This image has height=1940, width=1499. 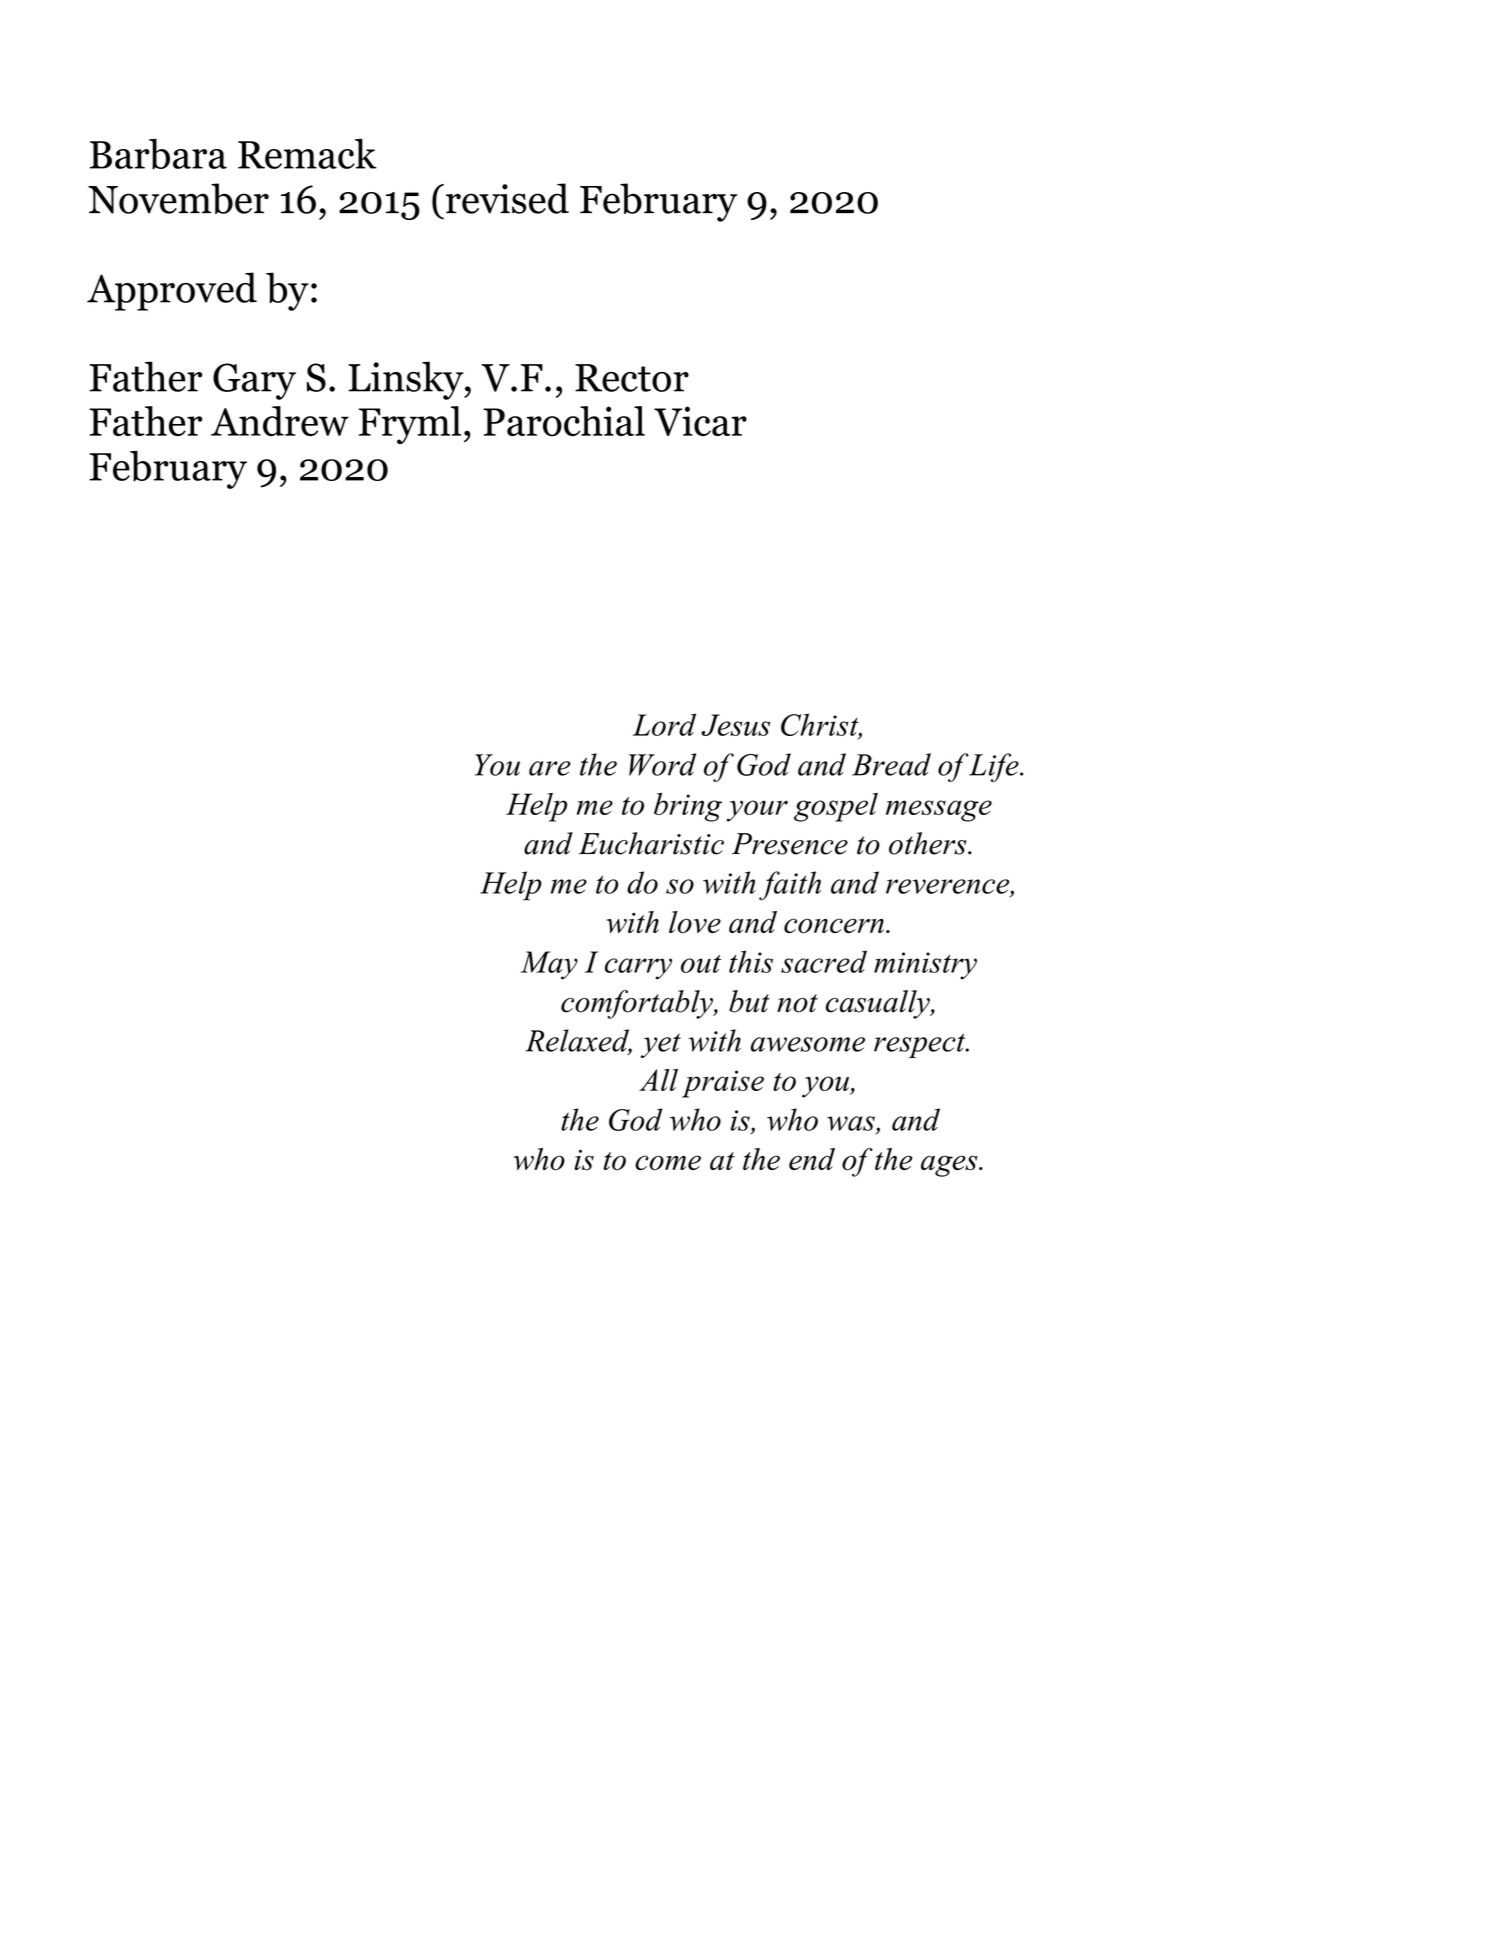 What do you see at coordinates (668, 1163) in the image?
I see `come` at bounding box center [668, 1163].
